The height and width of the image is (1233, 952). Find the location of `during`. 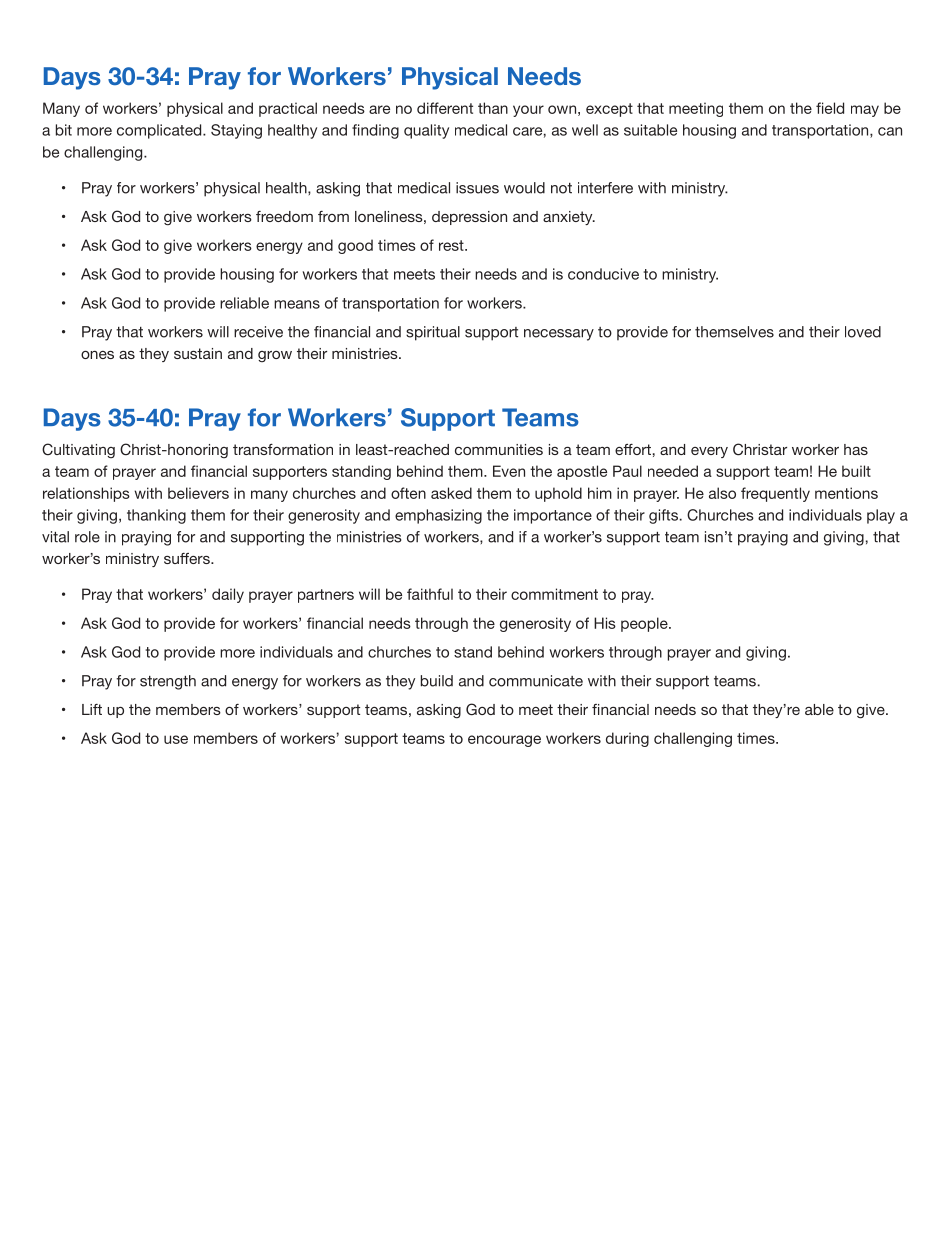

during is located at coordinates (627, 739).
